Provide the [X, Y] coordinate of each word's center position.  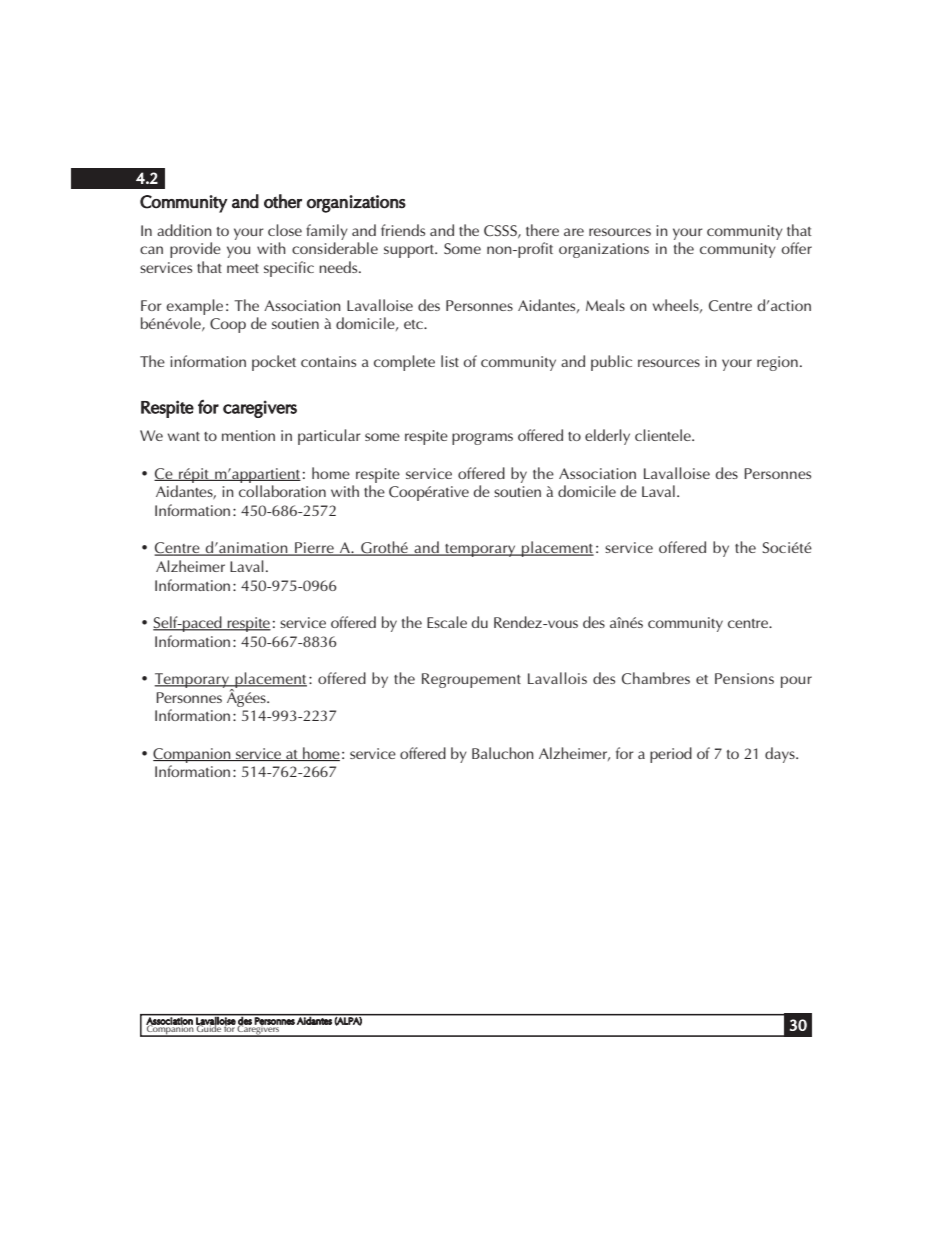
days [781, 755]
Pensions [744, 678]
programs [482, 439]
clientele [664, 435]
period [671, 755]
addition [184, 230]
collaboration [282, 491]
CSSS [501, 231]
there [542, 230]
